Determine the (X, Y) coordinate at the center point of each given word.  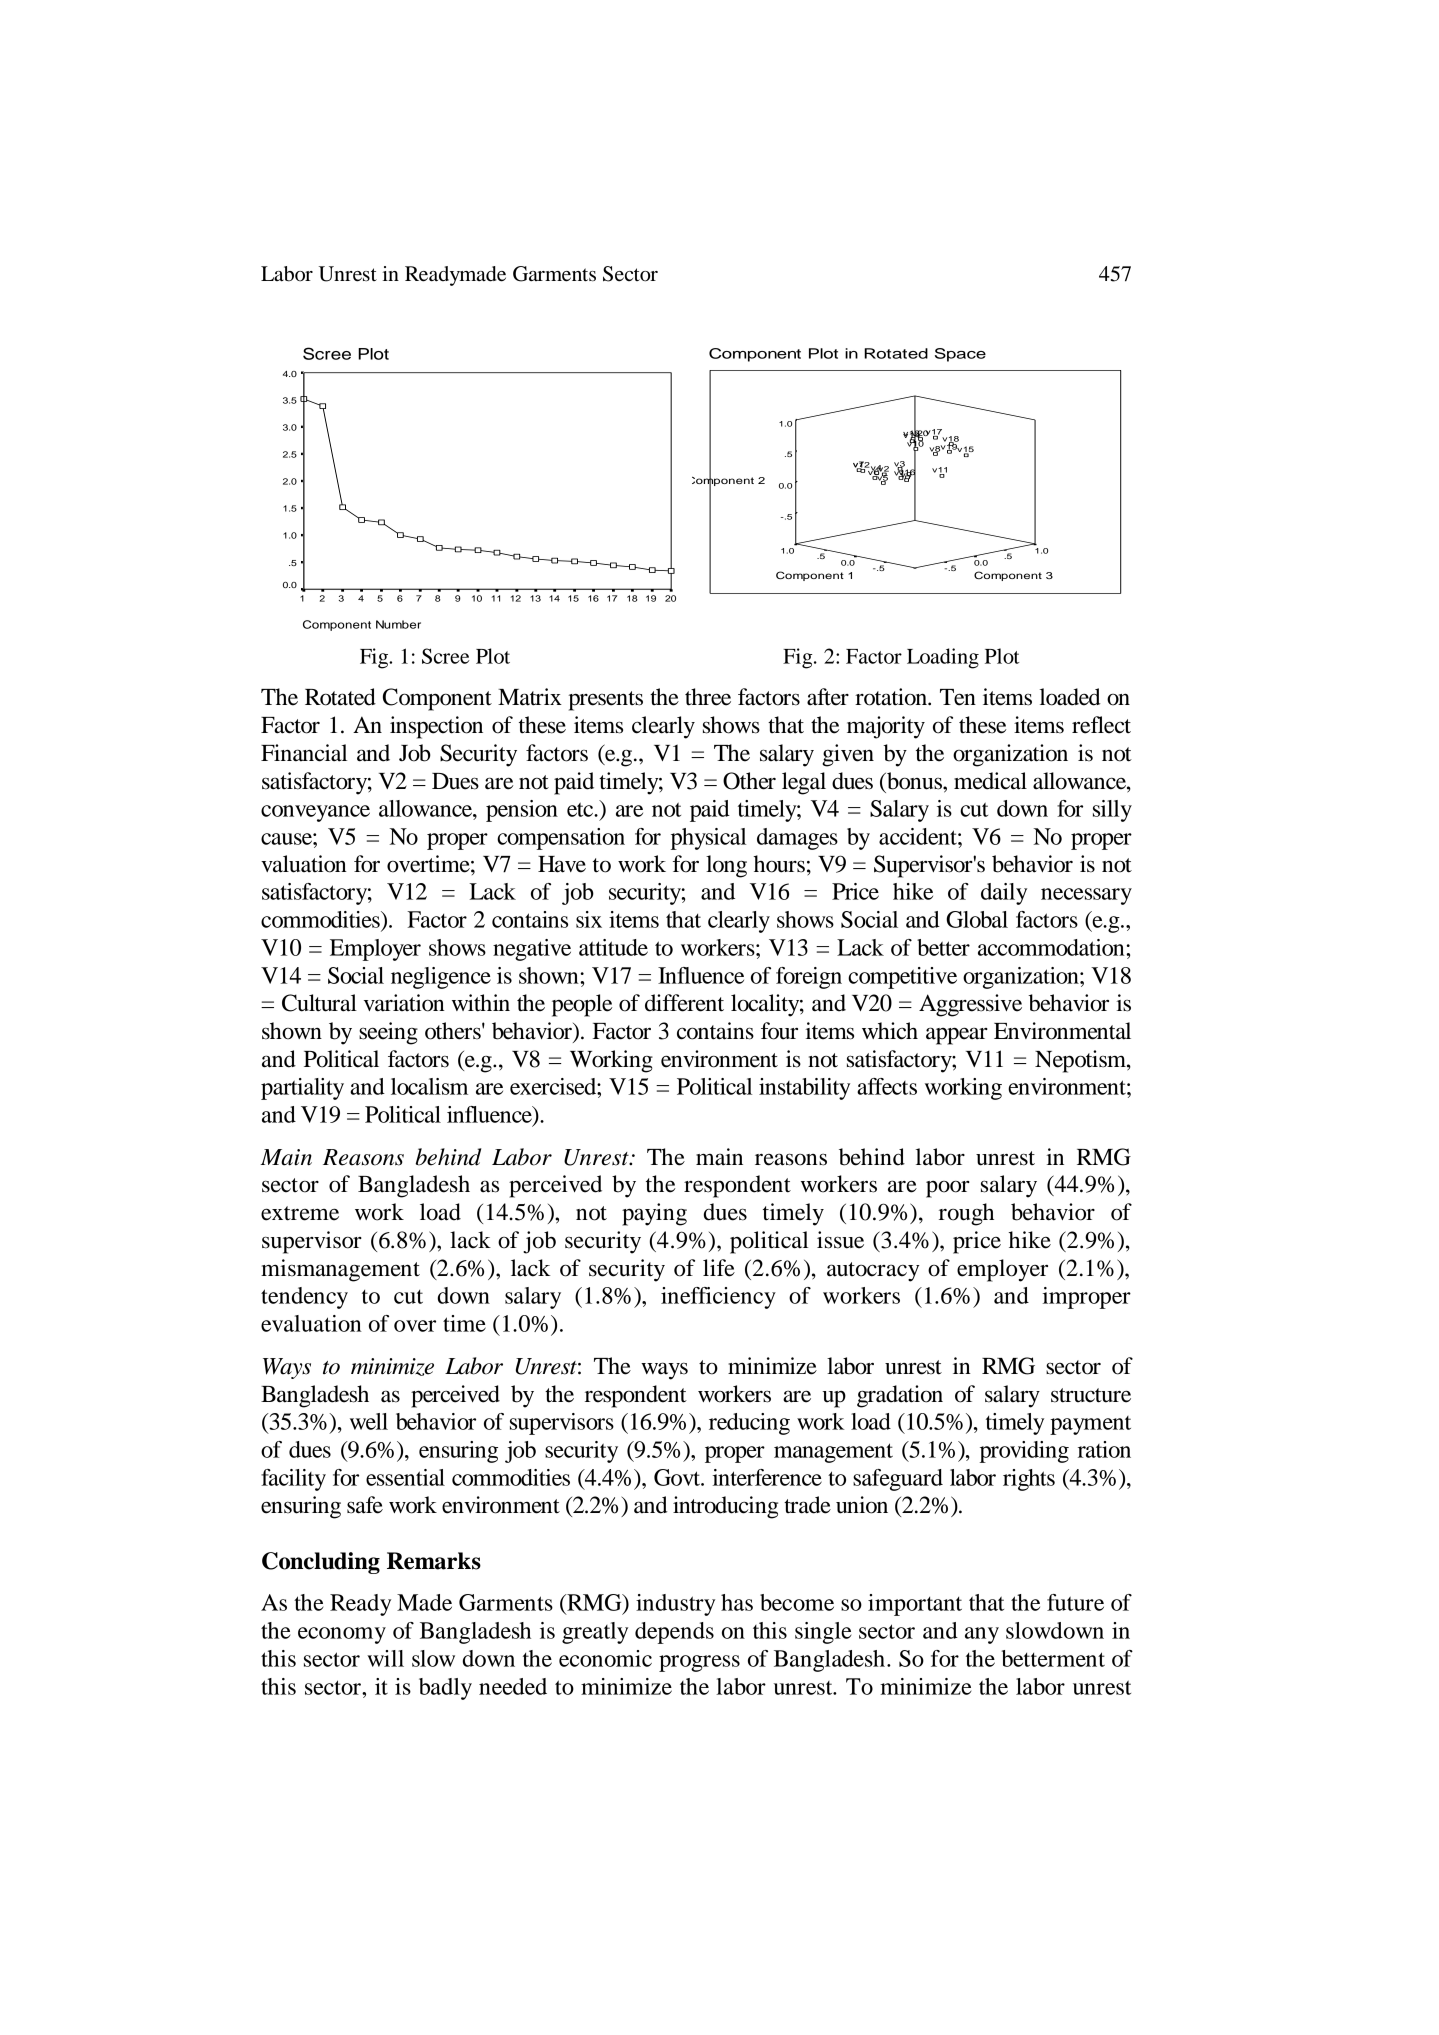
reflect (1101, 725)
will (385, 1658)
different (684, 1003)
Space (960, 355)
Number (398, 624)
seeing (388, 1033)
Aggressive (970, 1005)
